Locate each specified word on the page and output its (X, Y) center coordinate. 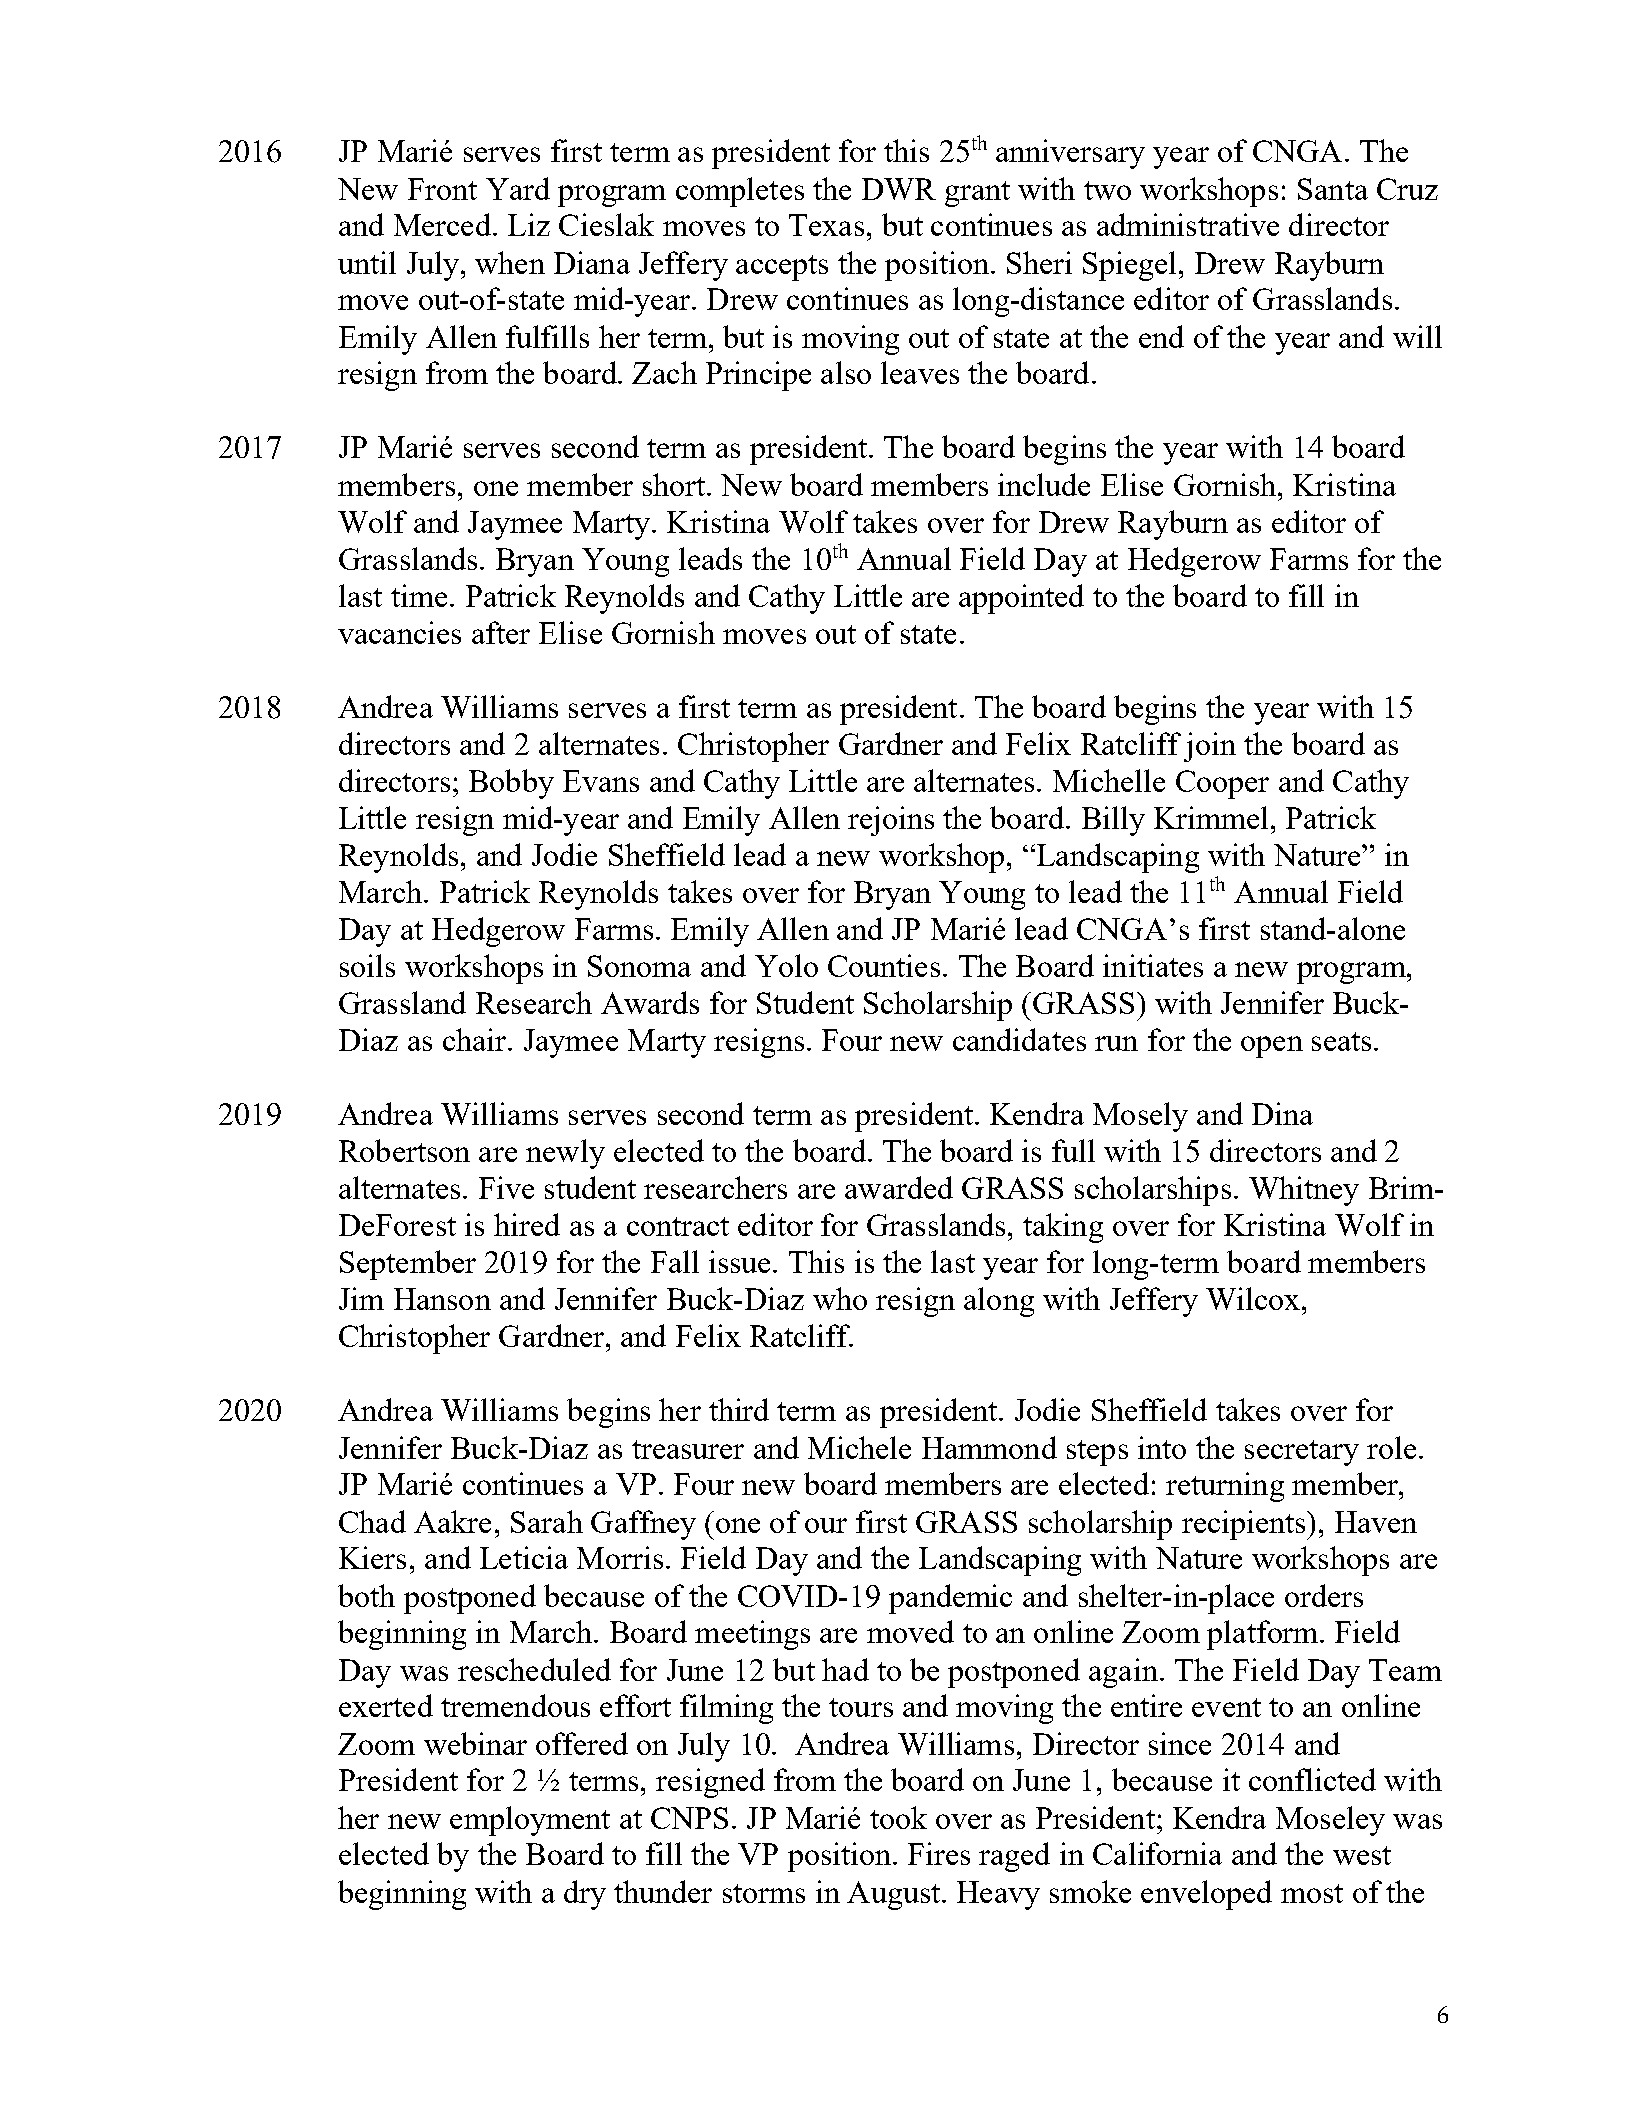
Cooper (1222, 784)
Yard (518, 188)
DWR (899, 189)
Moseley (1330, 1821)
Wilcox (1254, 1298)
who (840, 1298)
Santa (1333, 189)
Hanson (442, 1299)
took (898, 1817)
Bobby (511, 784)
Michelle (1109, 780)
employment (530, 1821)
